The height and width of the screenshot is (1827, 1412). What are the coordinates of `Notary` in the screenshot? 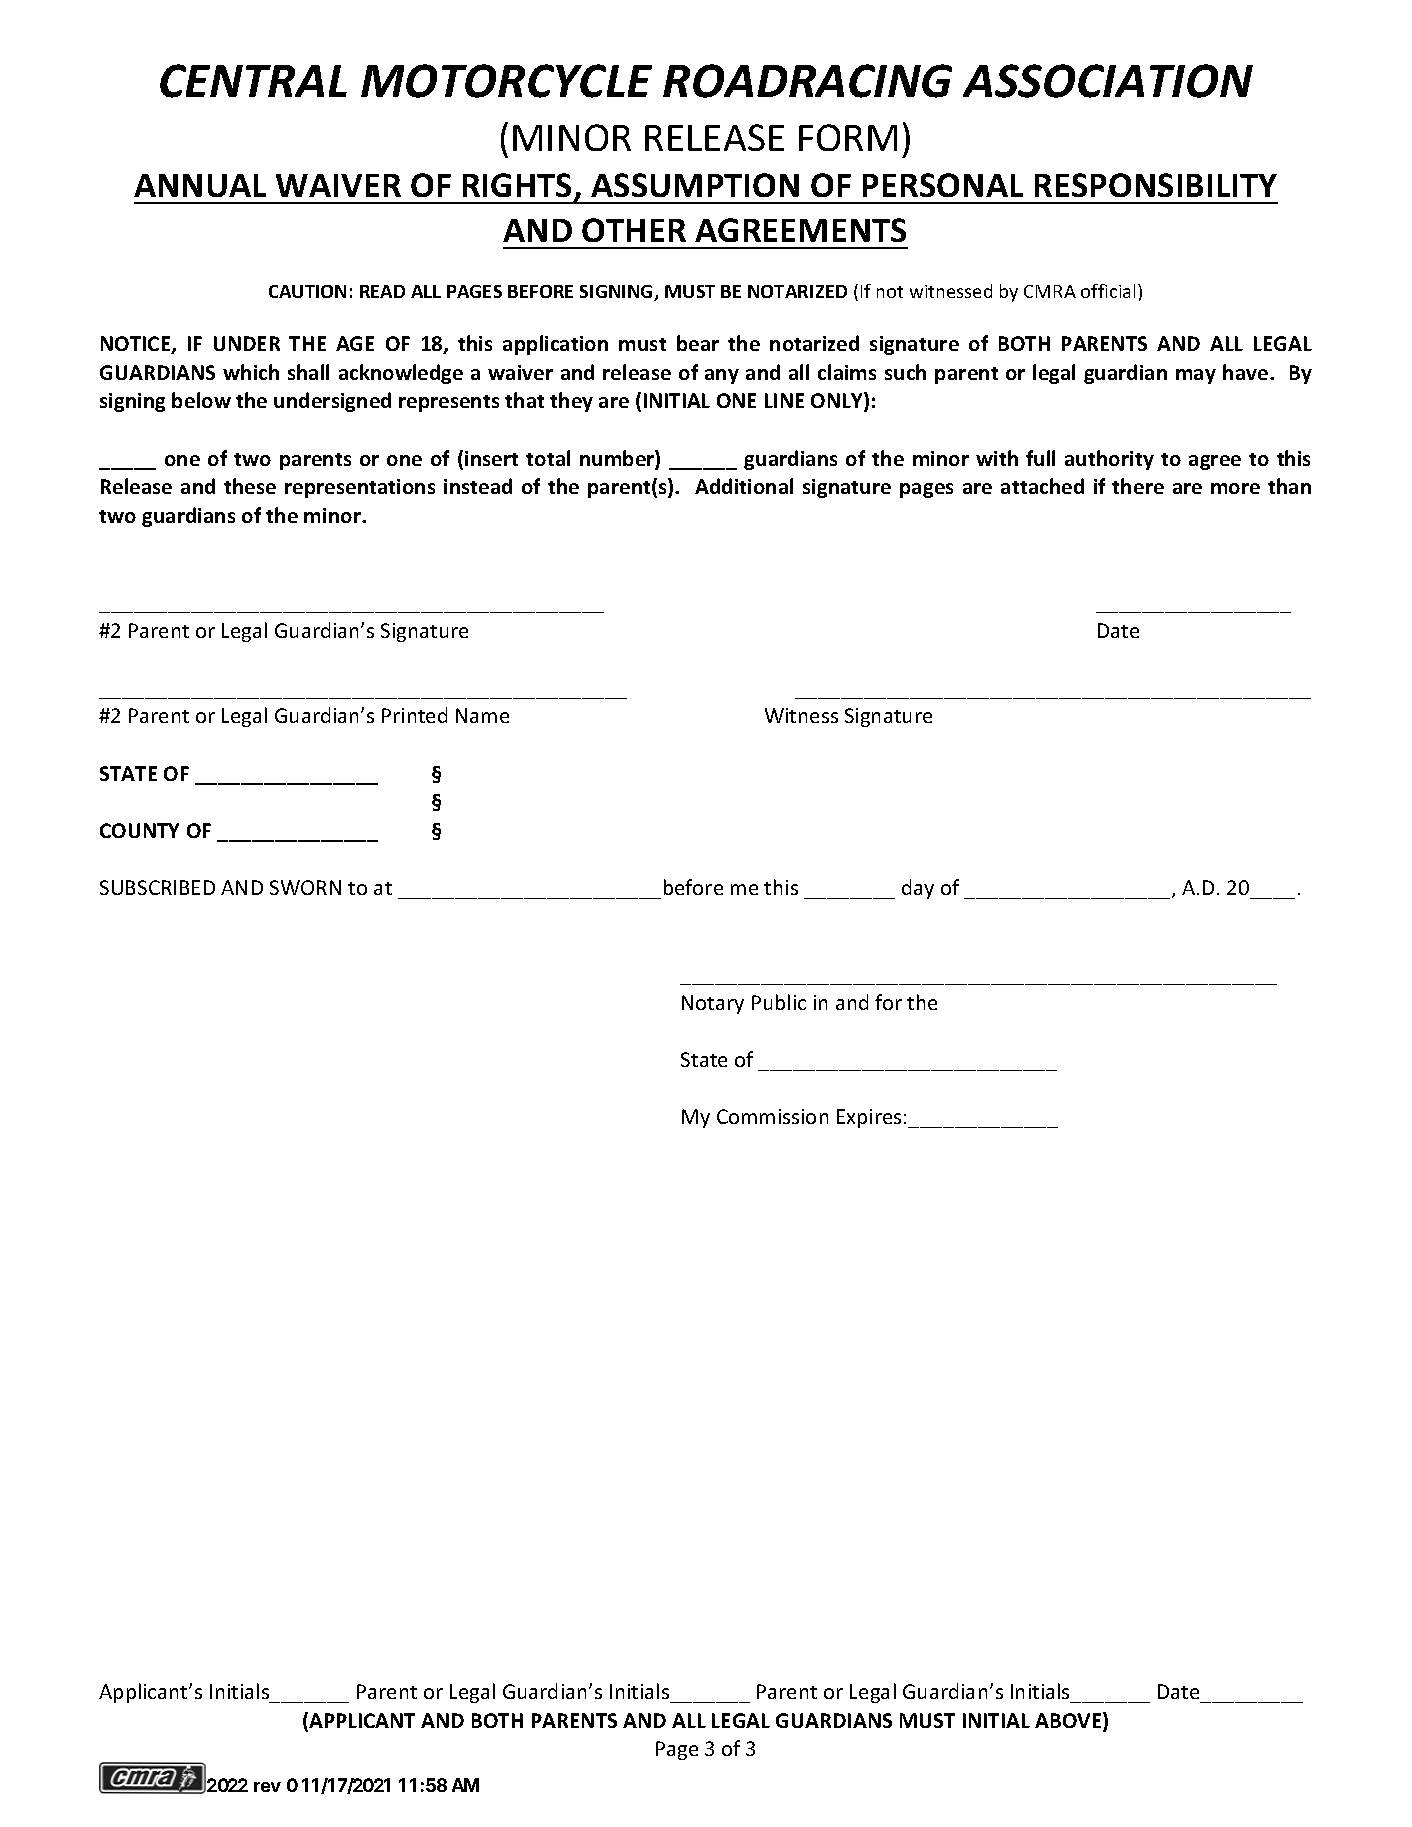 It's located at (713, 1004).
